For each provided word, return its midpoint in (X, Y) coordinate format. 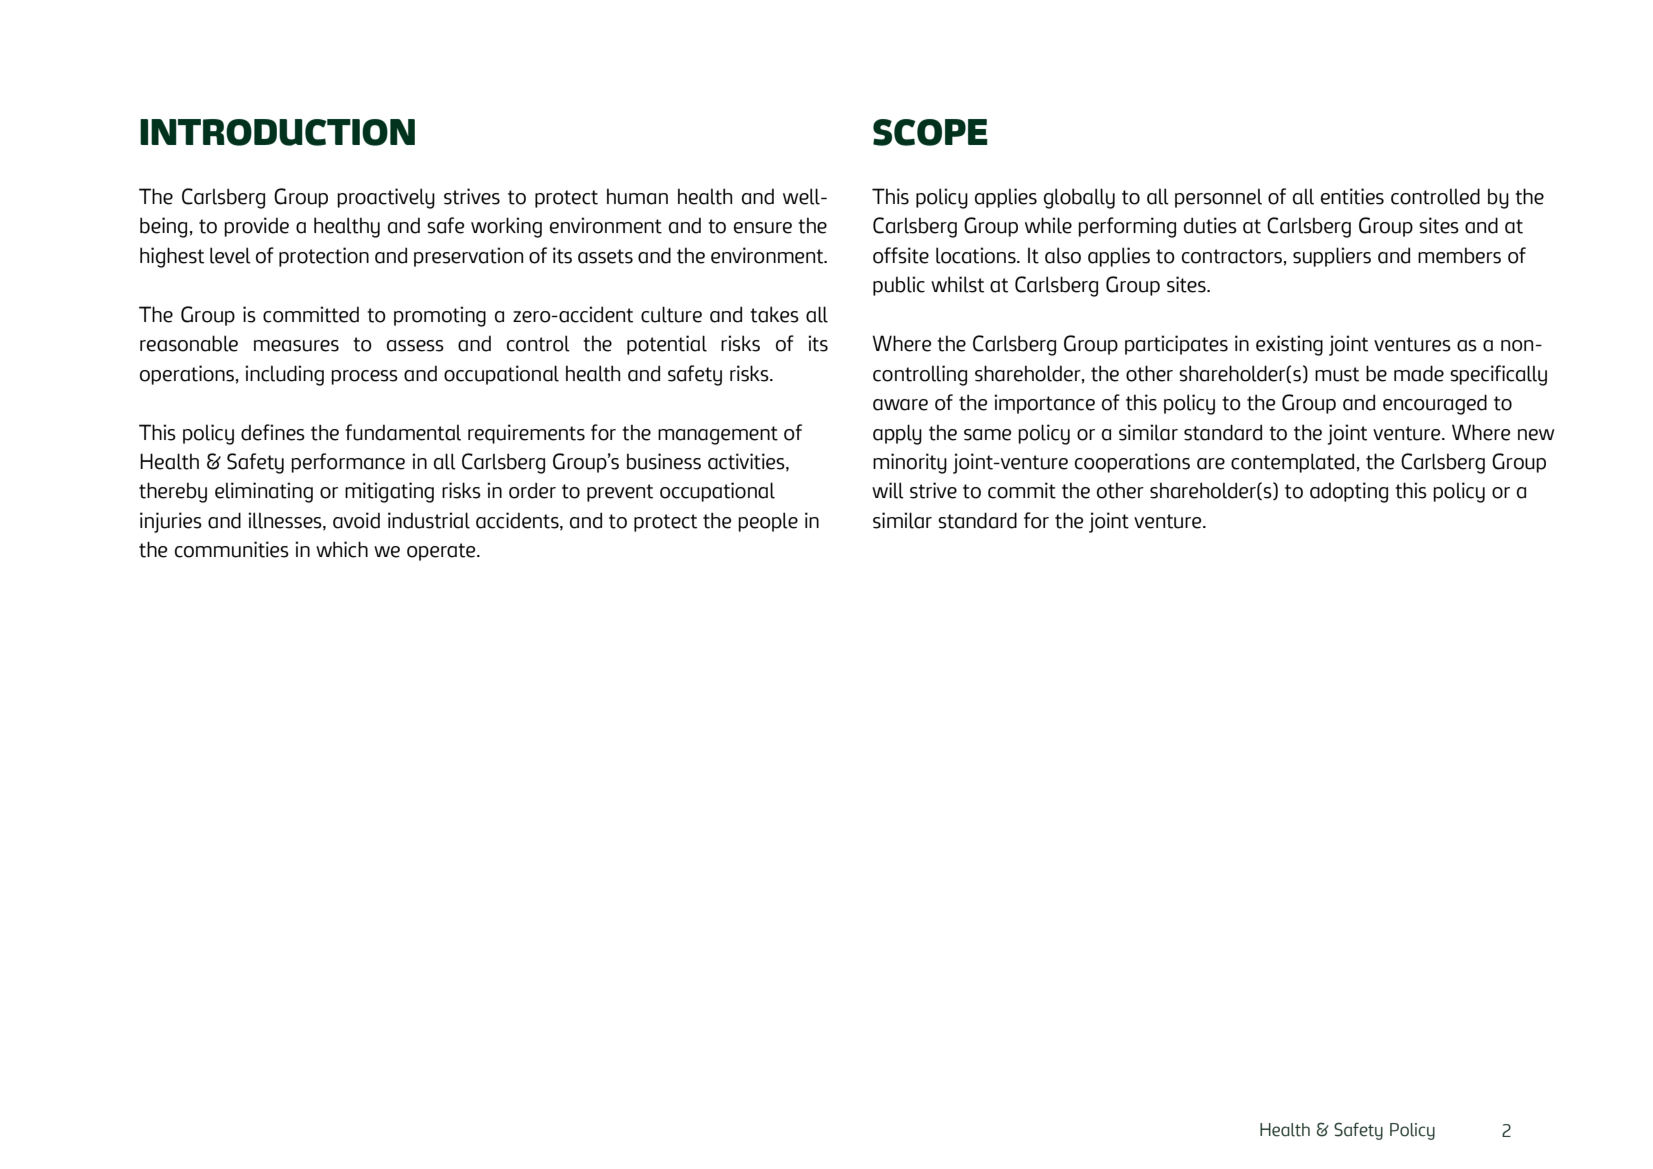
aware (900, 405)
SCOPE (930, 132)
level (230, 255)
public (899, 286)
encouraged (1435, 404)
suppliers (1332, 257)
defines (273, 432)
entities (1352, 196)
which (342, 549)
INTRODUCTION (277, 132)
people (768, 522)
